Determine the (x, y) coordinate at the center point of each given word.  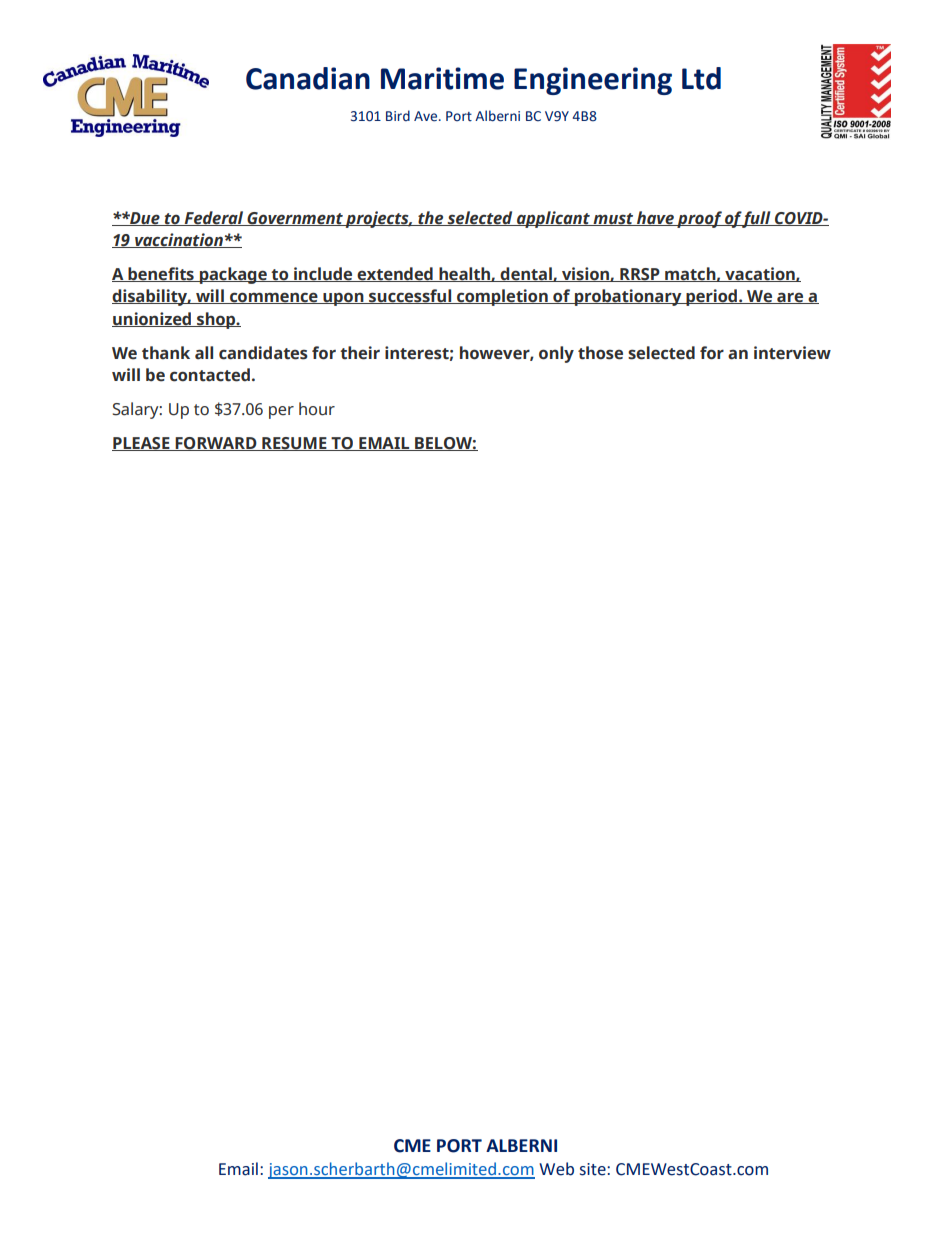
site (594, 1169)
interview (792, 353)
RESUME (294, 444)
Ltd (701, 78)
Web (556, 1169)
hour (317, 409)
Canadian (308, 78)
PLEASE (142, 444)
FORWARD (216, 444)
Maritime (442, 78)
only (556, 354)
